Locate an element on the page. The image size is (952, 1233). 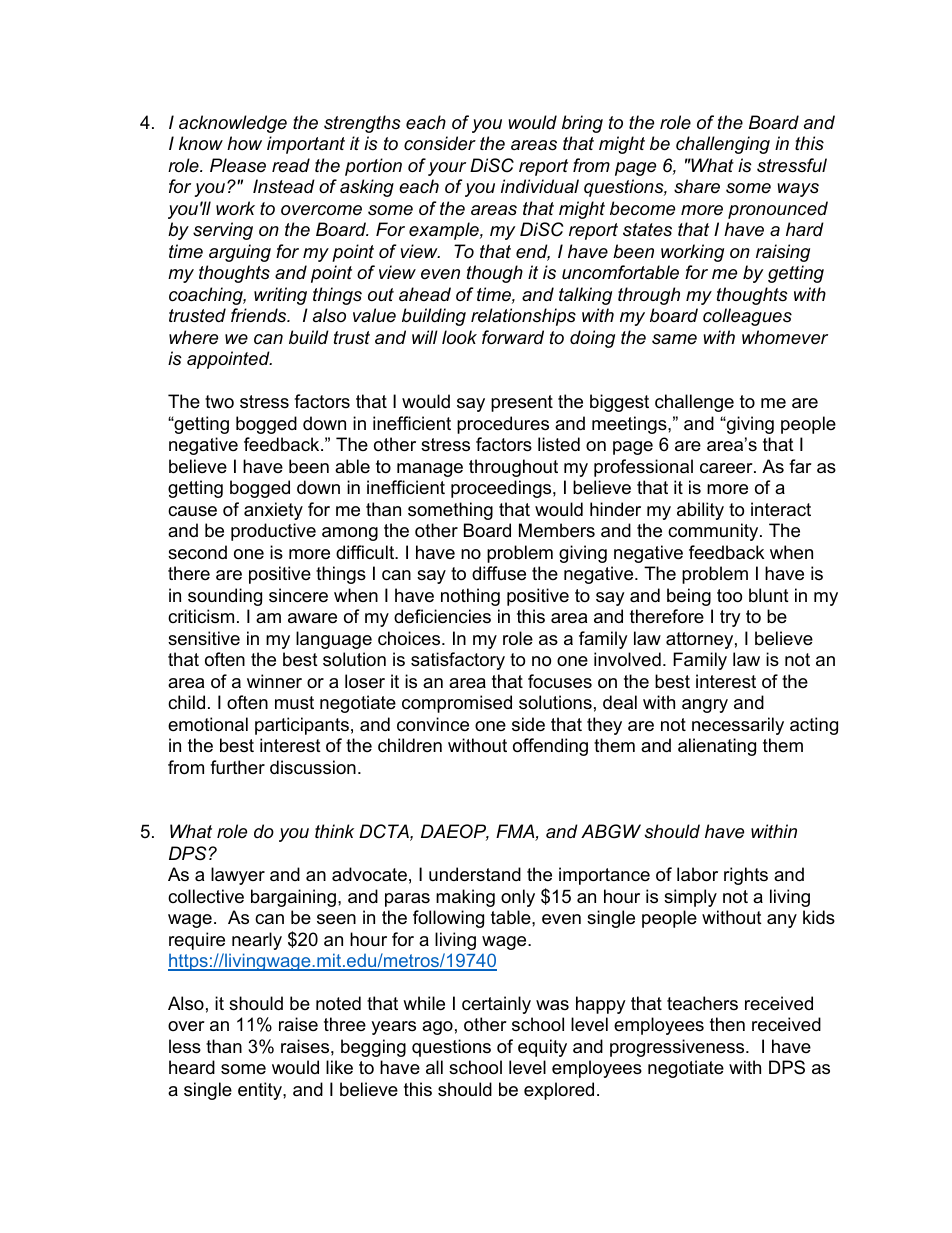
then is located at coordinates (727, 1024).
